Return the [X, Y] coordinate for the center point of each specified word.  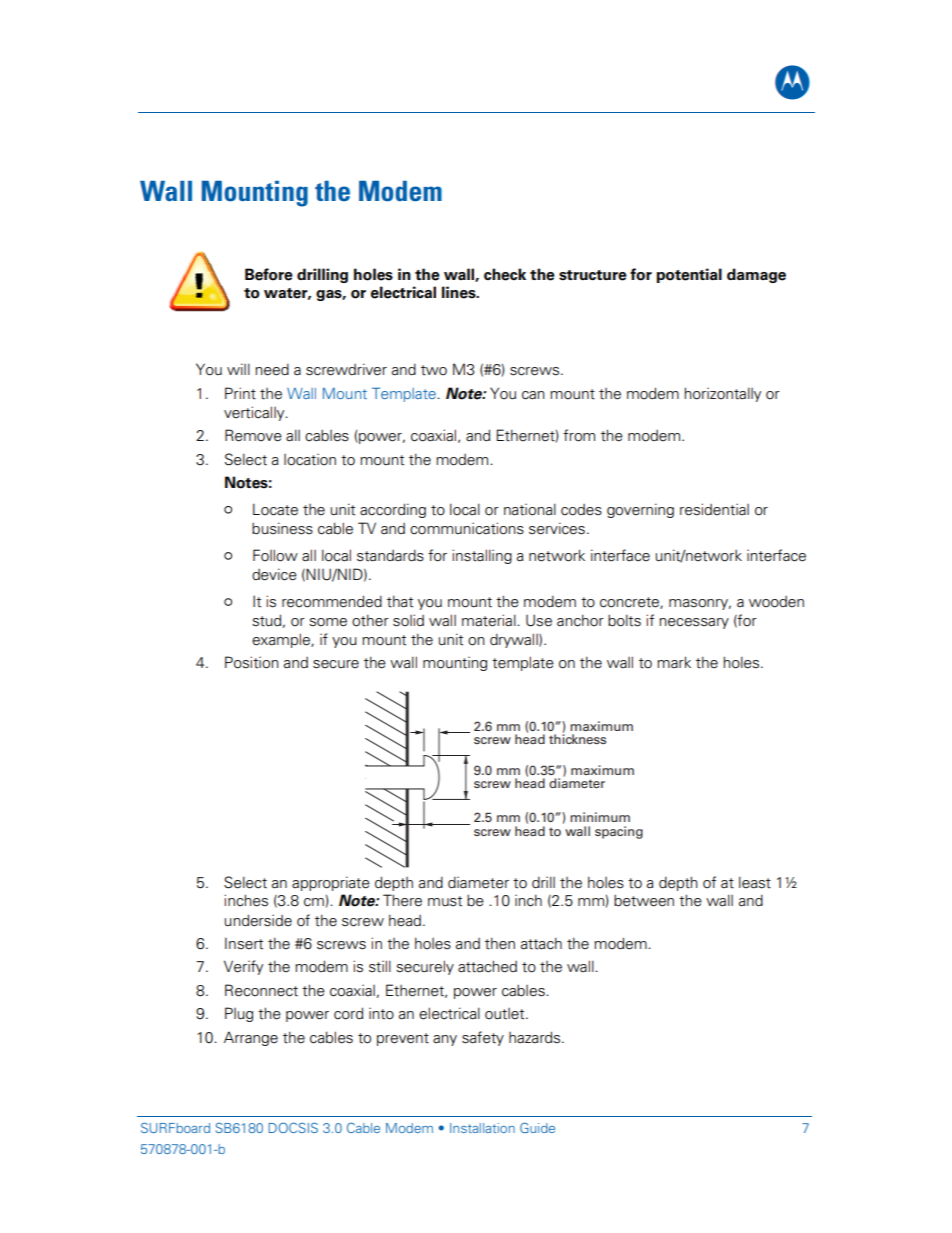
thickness [577, 738]
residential [714, 509]
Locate [275, 509]
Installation [482, 1128]
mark [674, 662]
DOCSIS [293, 1127]
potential [689, 275]
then [500, 943]
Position [252, 662]
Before [269, 274]
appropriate [331, 883]
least [755, 882]
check [505, 274]
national [530, 509]
